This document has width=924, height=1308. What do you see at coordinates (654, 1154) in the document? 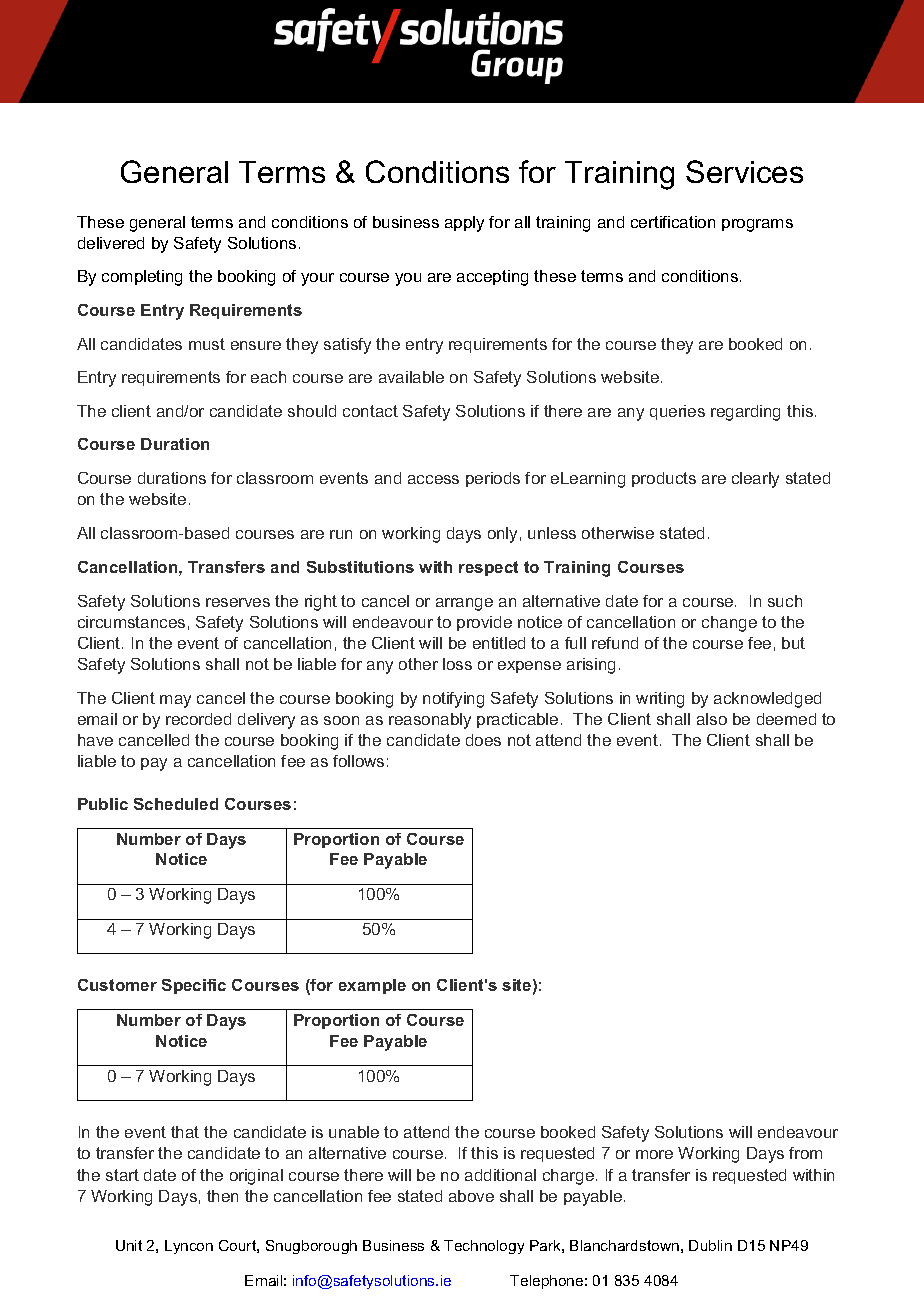
I see `more` at bounding box center [654, 1154].
